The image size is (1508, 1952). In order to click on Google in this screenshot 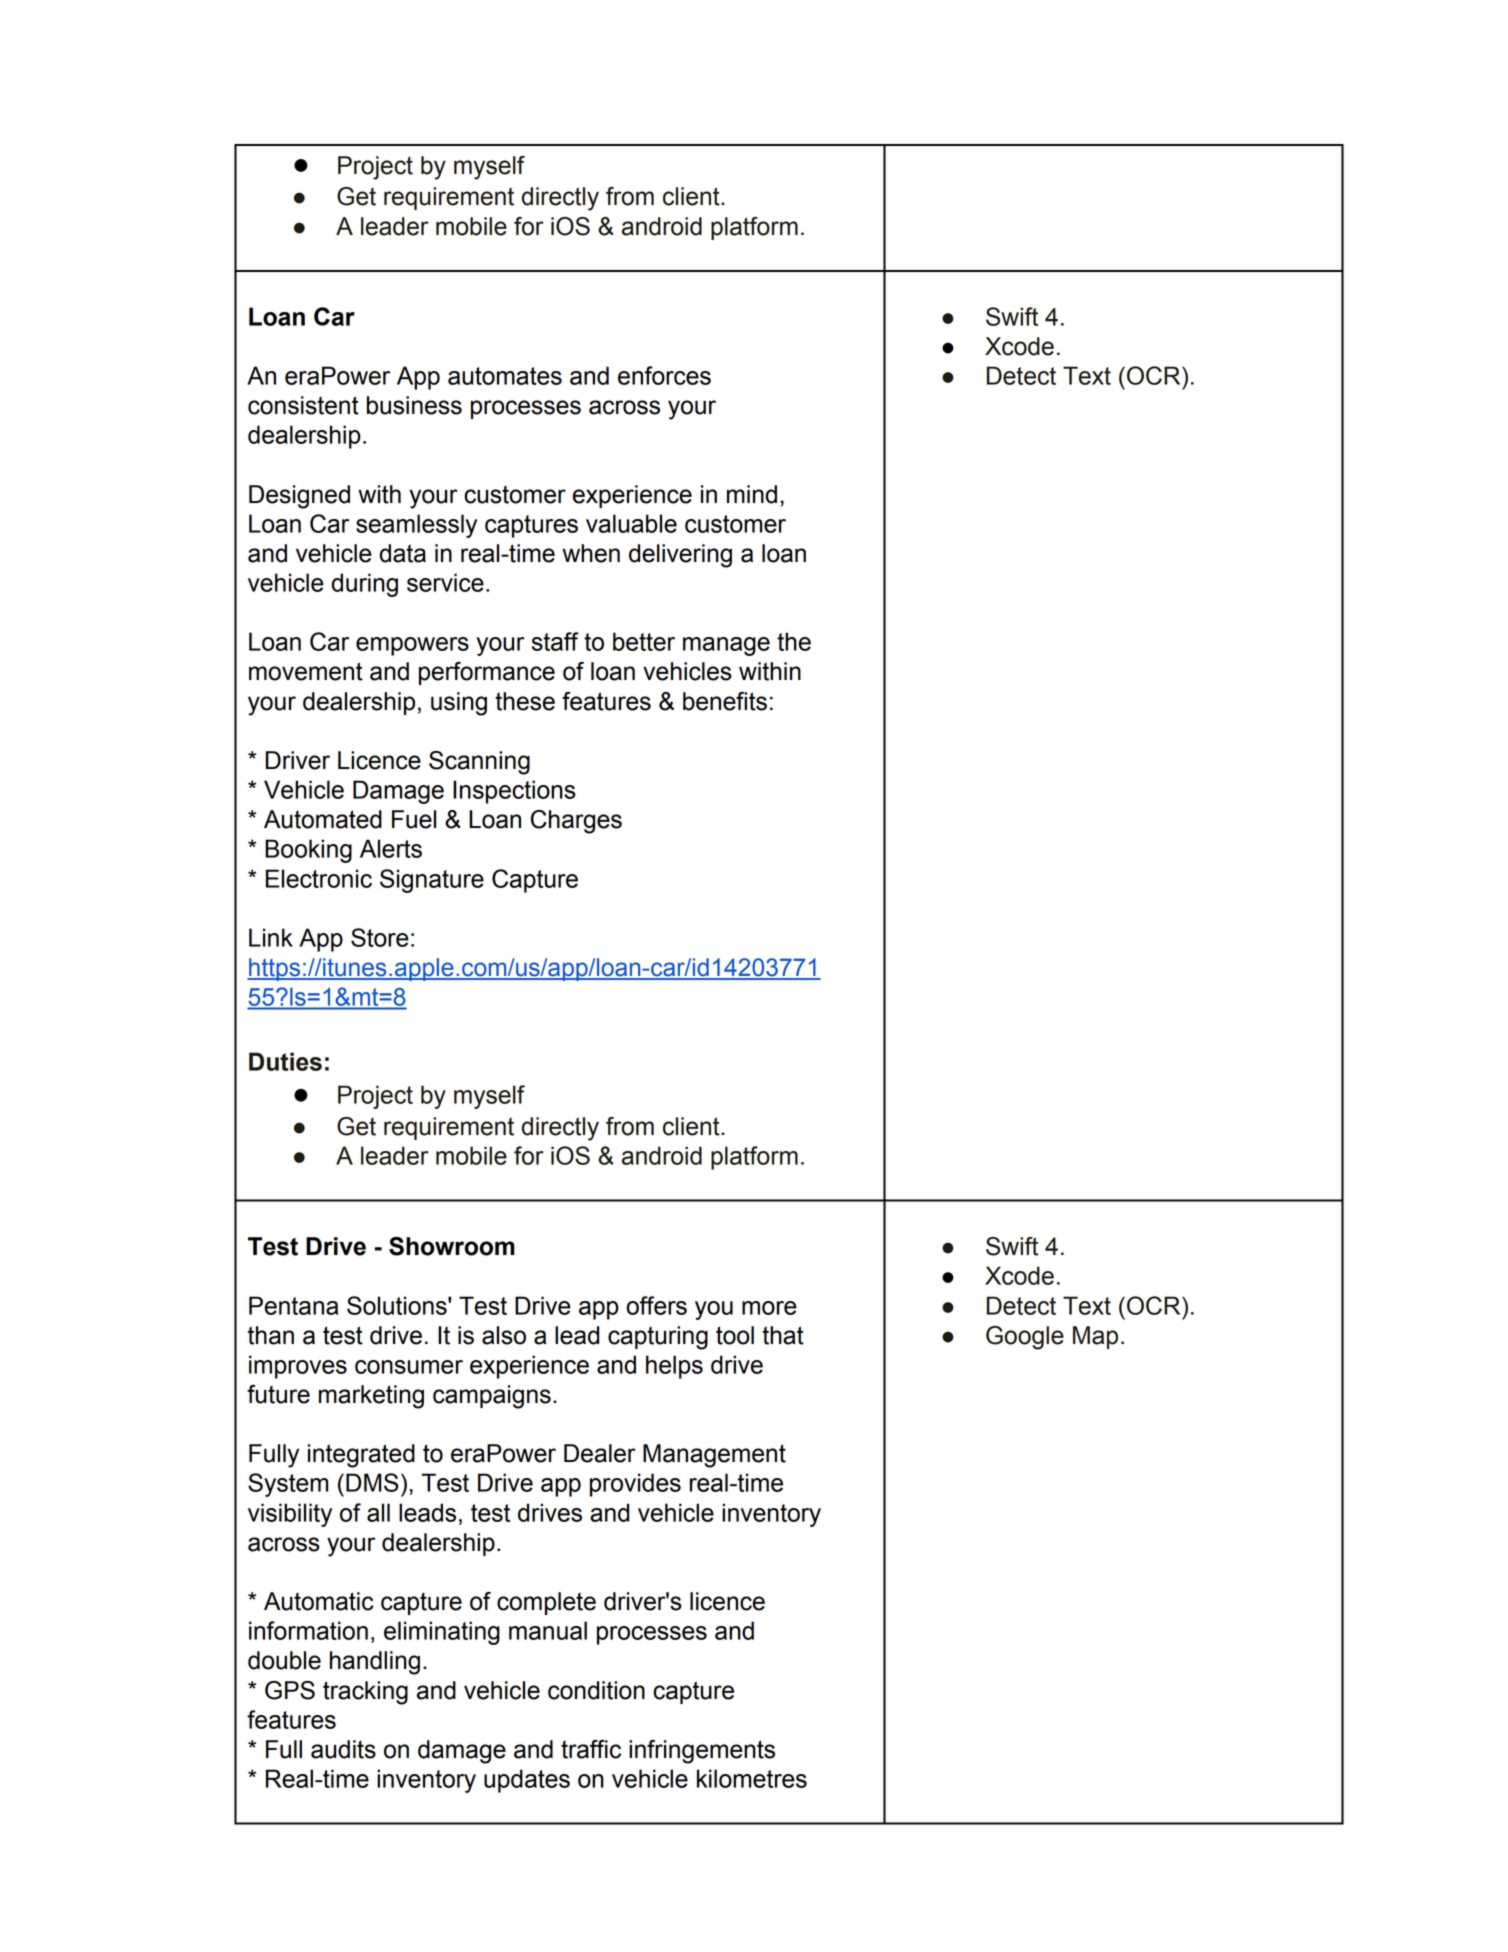, I will do `click(1025, 1338)`.
